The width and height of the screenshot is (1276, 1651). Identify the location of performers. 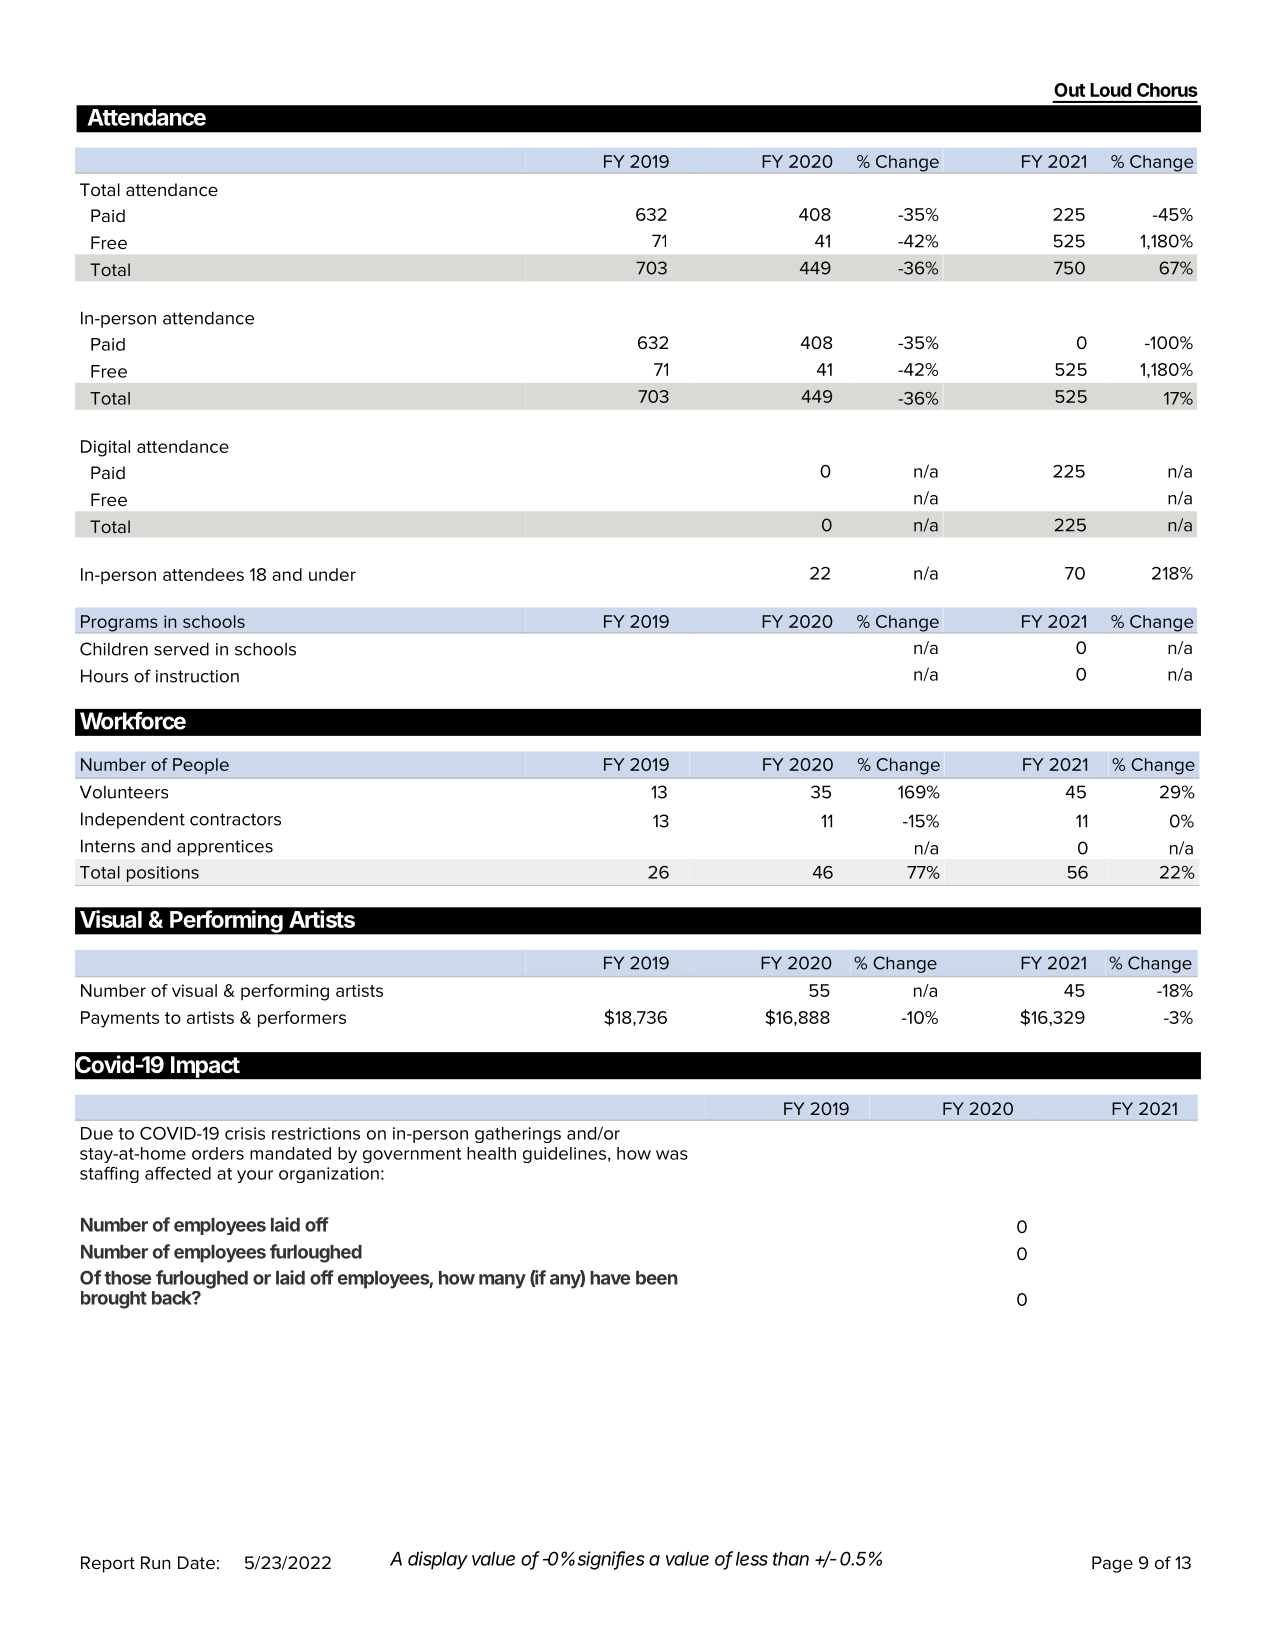
(302, 1019).
